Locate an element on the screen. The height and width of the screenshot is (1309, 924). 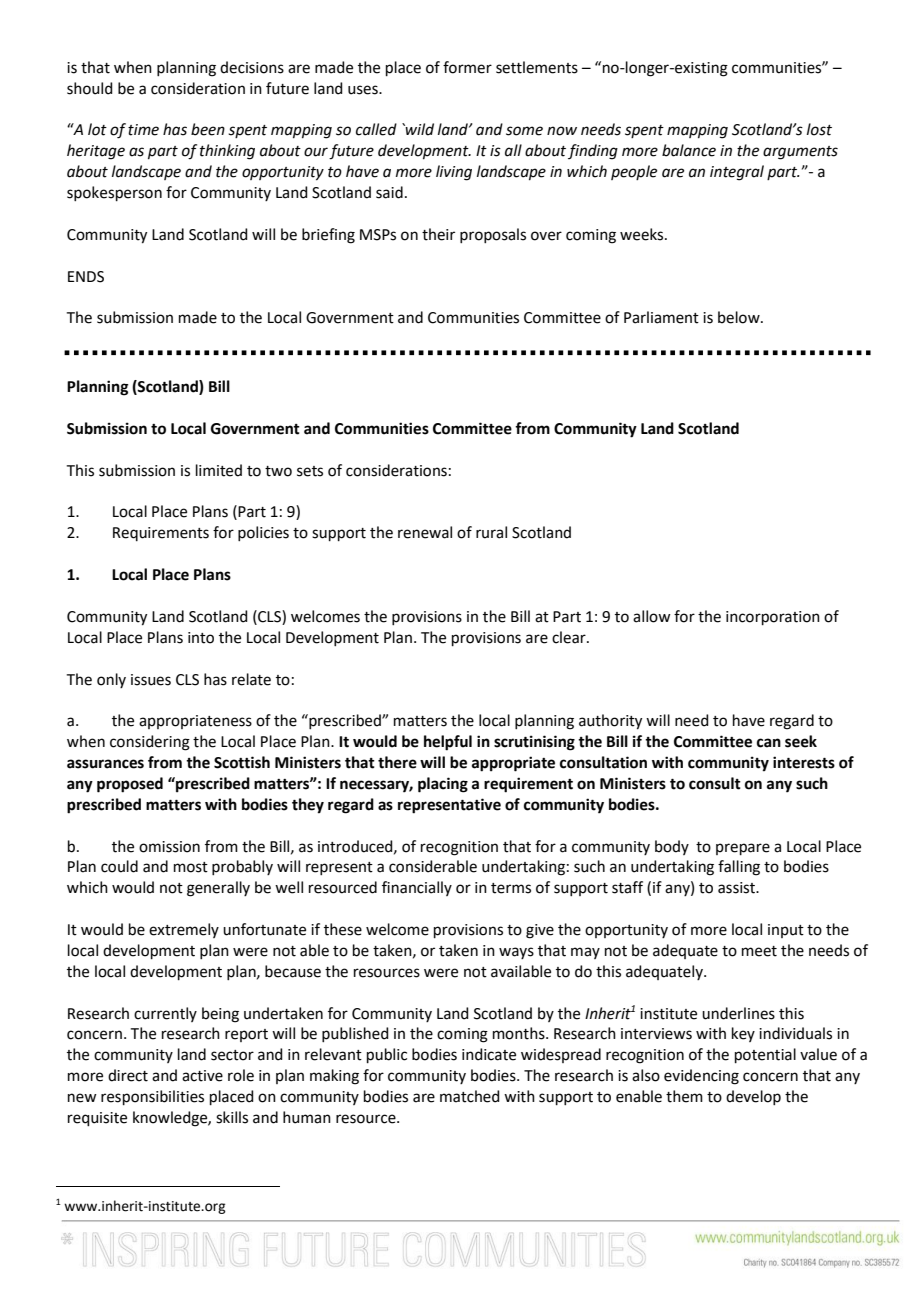
time is located at coordinates (143, 130).
